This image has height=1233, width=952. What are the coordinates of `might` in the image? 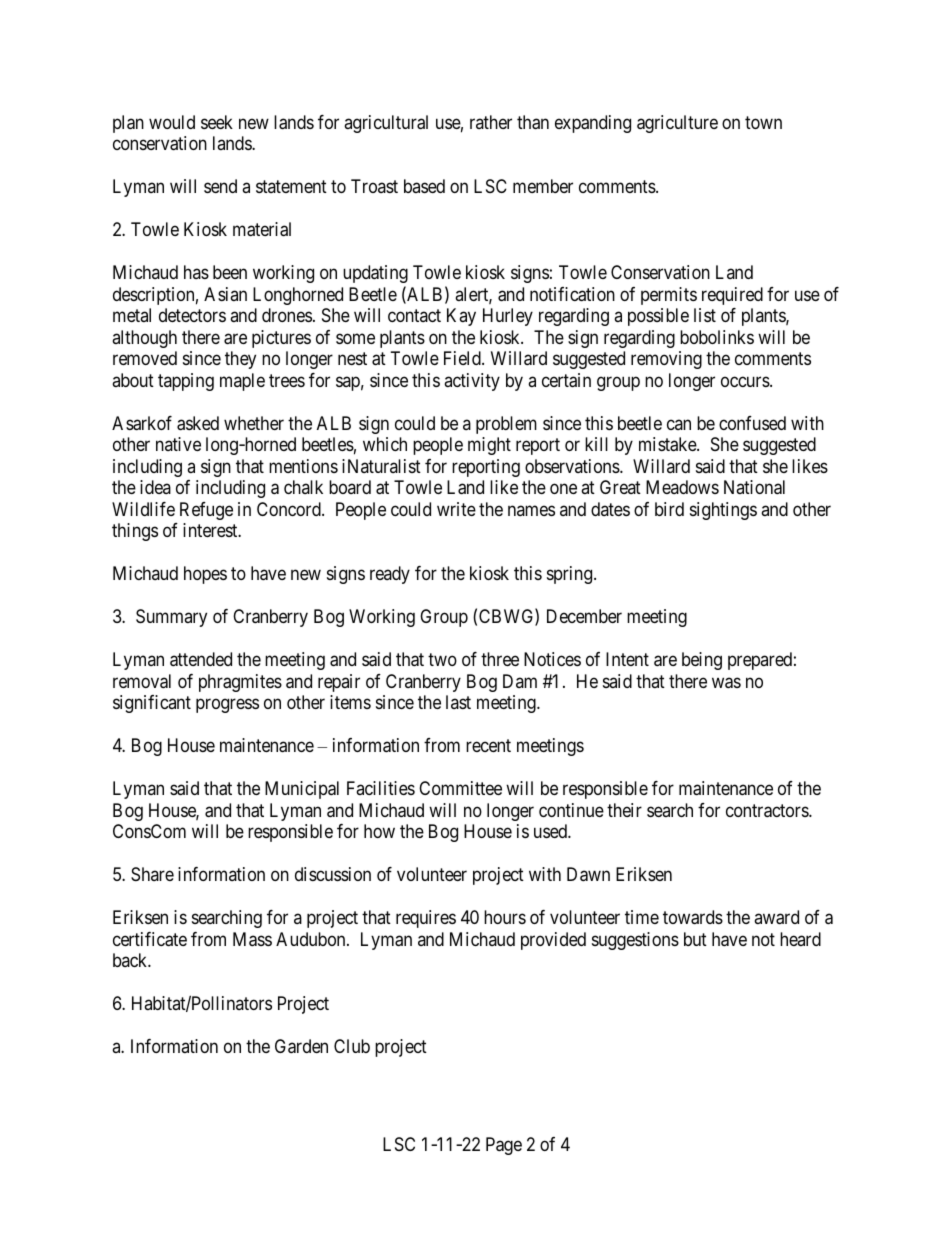 It's located at (489, 446).
